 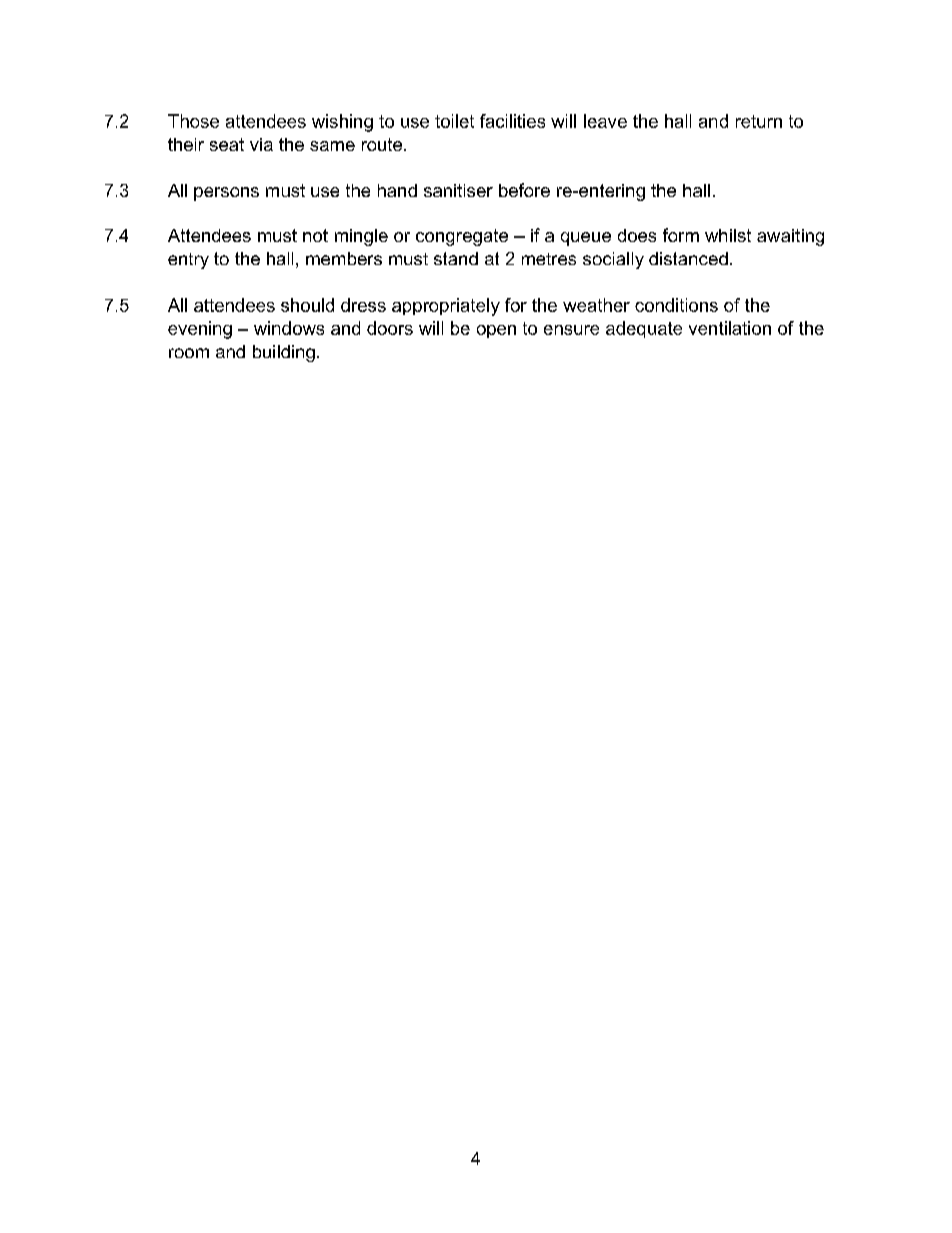 What do you see at coordinates (512, 121) in the image?
I see `facilities` at bounding box center [512, 121].
